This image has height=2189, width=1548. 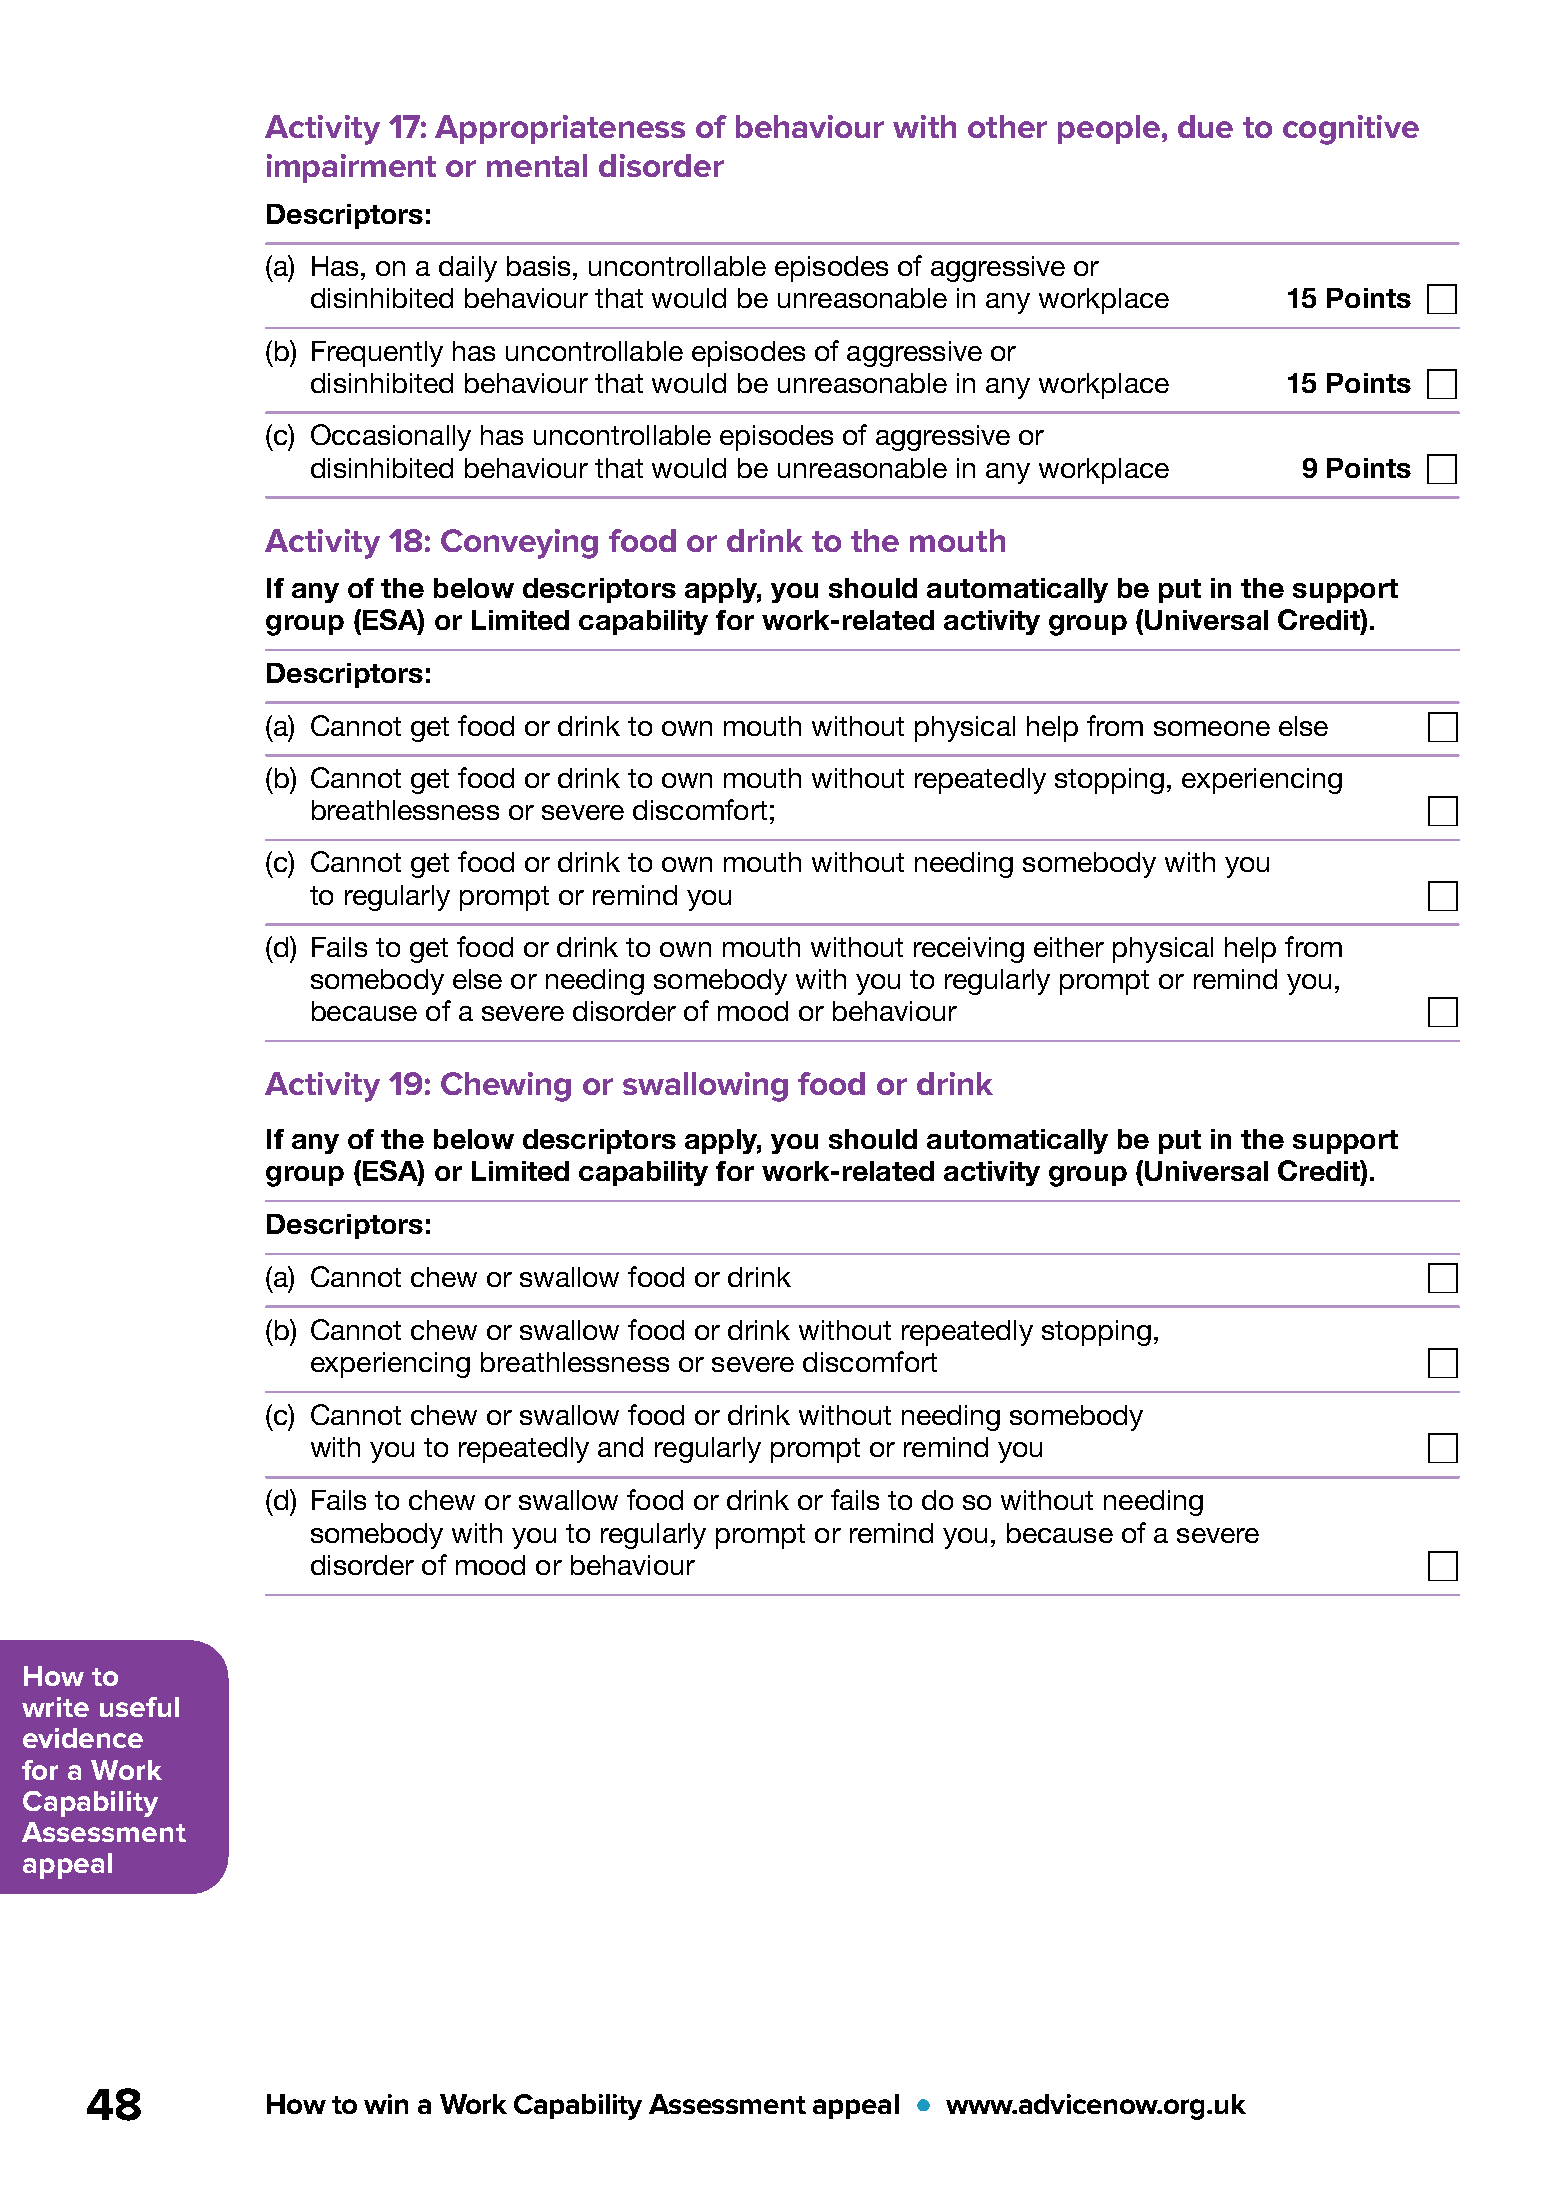 What do you see at coordinates (83, 1738) in the image?
I see `evidence` at bounding box center [83, 1738].
